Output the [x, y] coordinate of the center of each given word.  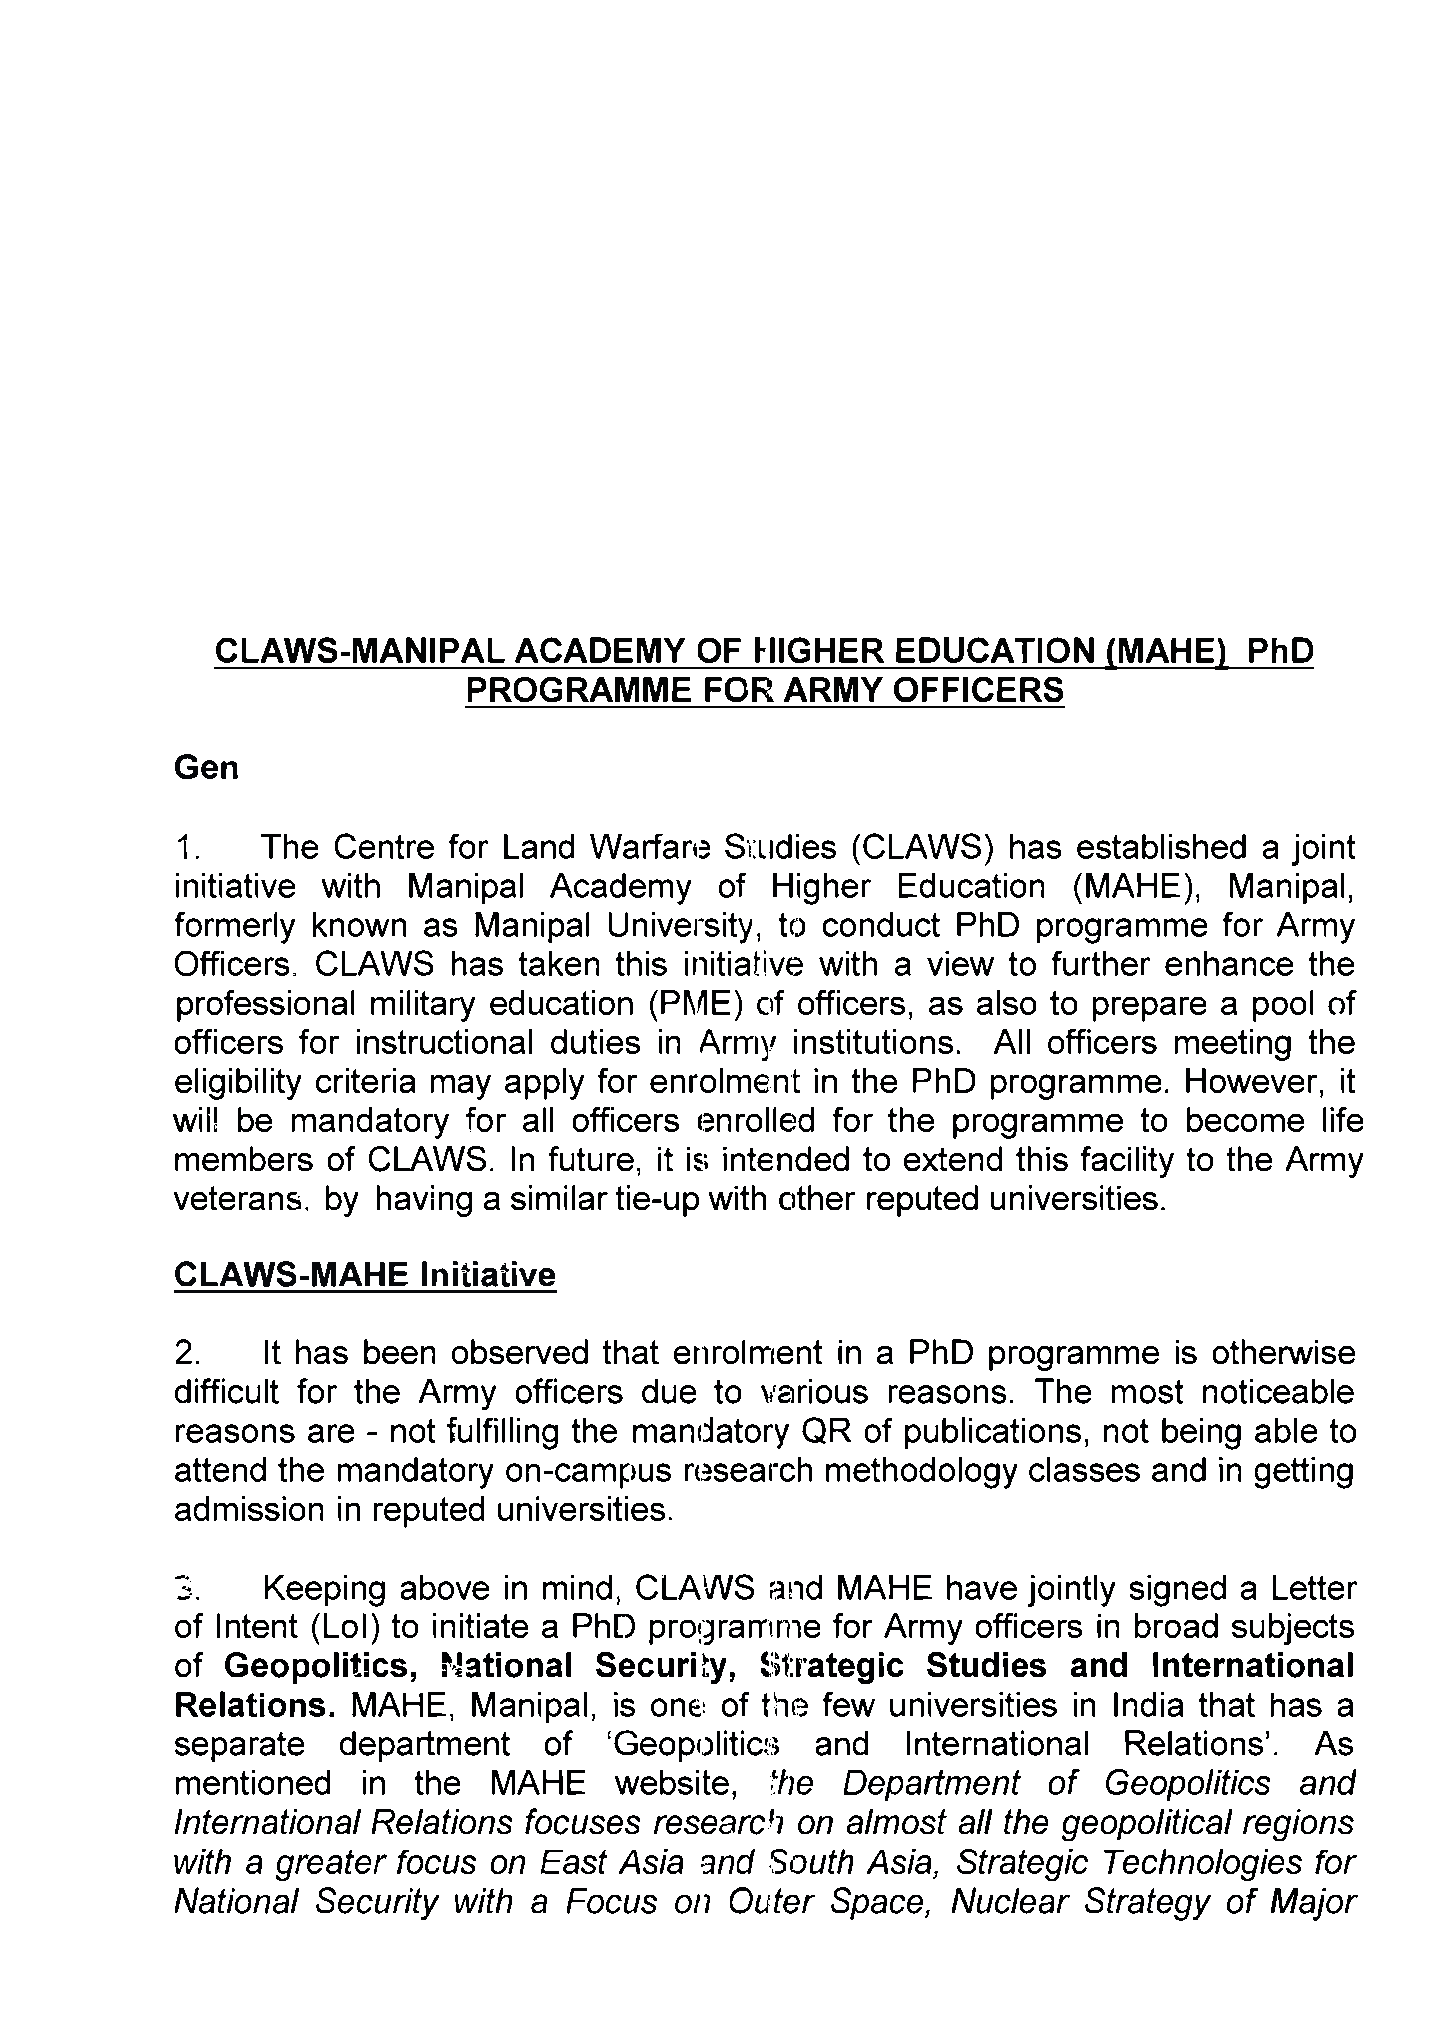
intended [786, 1158]
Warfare [650, 846]
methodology [921, 1473]
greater [331, 1865]
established [1161, 846]
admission [249, 1508]
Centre [384, 846]
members [244, 1158]
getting [1304, 1473]
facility [1127, 1162]
